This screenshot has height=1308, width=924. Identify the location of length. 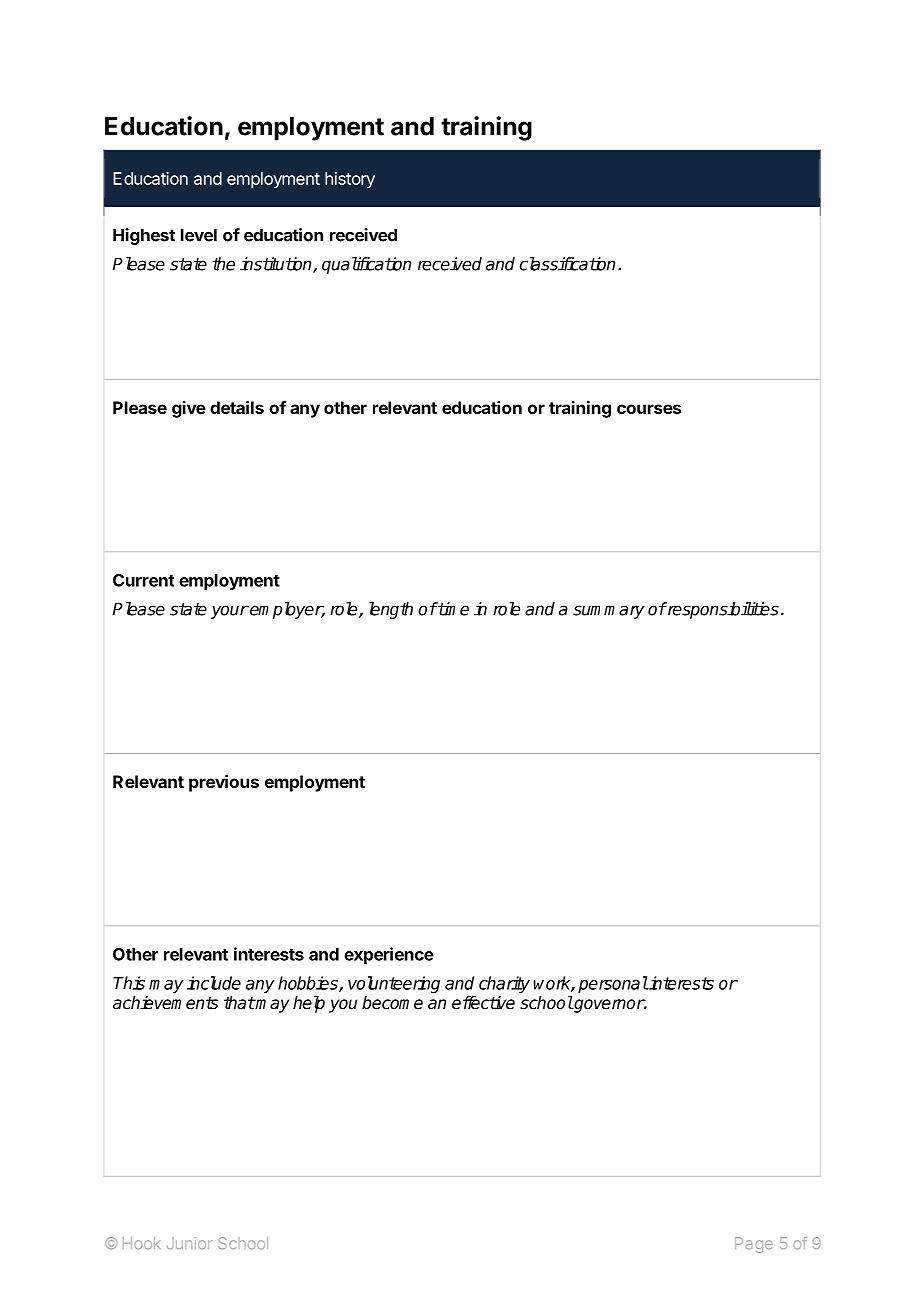
(391, 610).
